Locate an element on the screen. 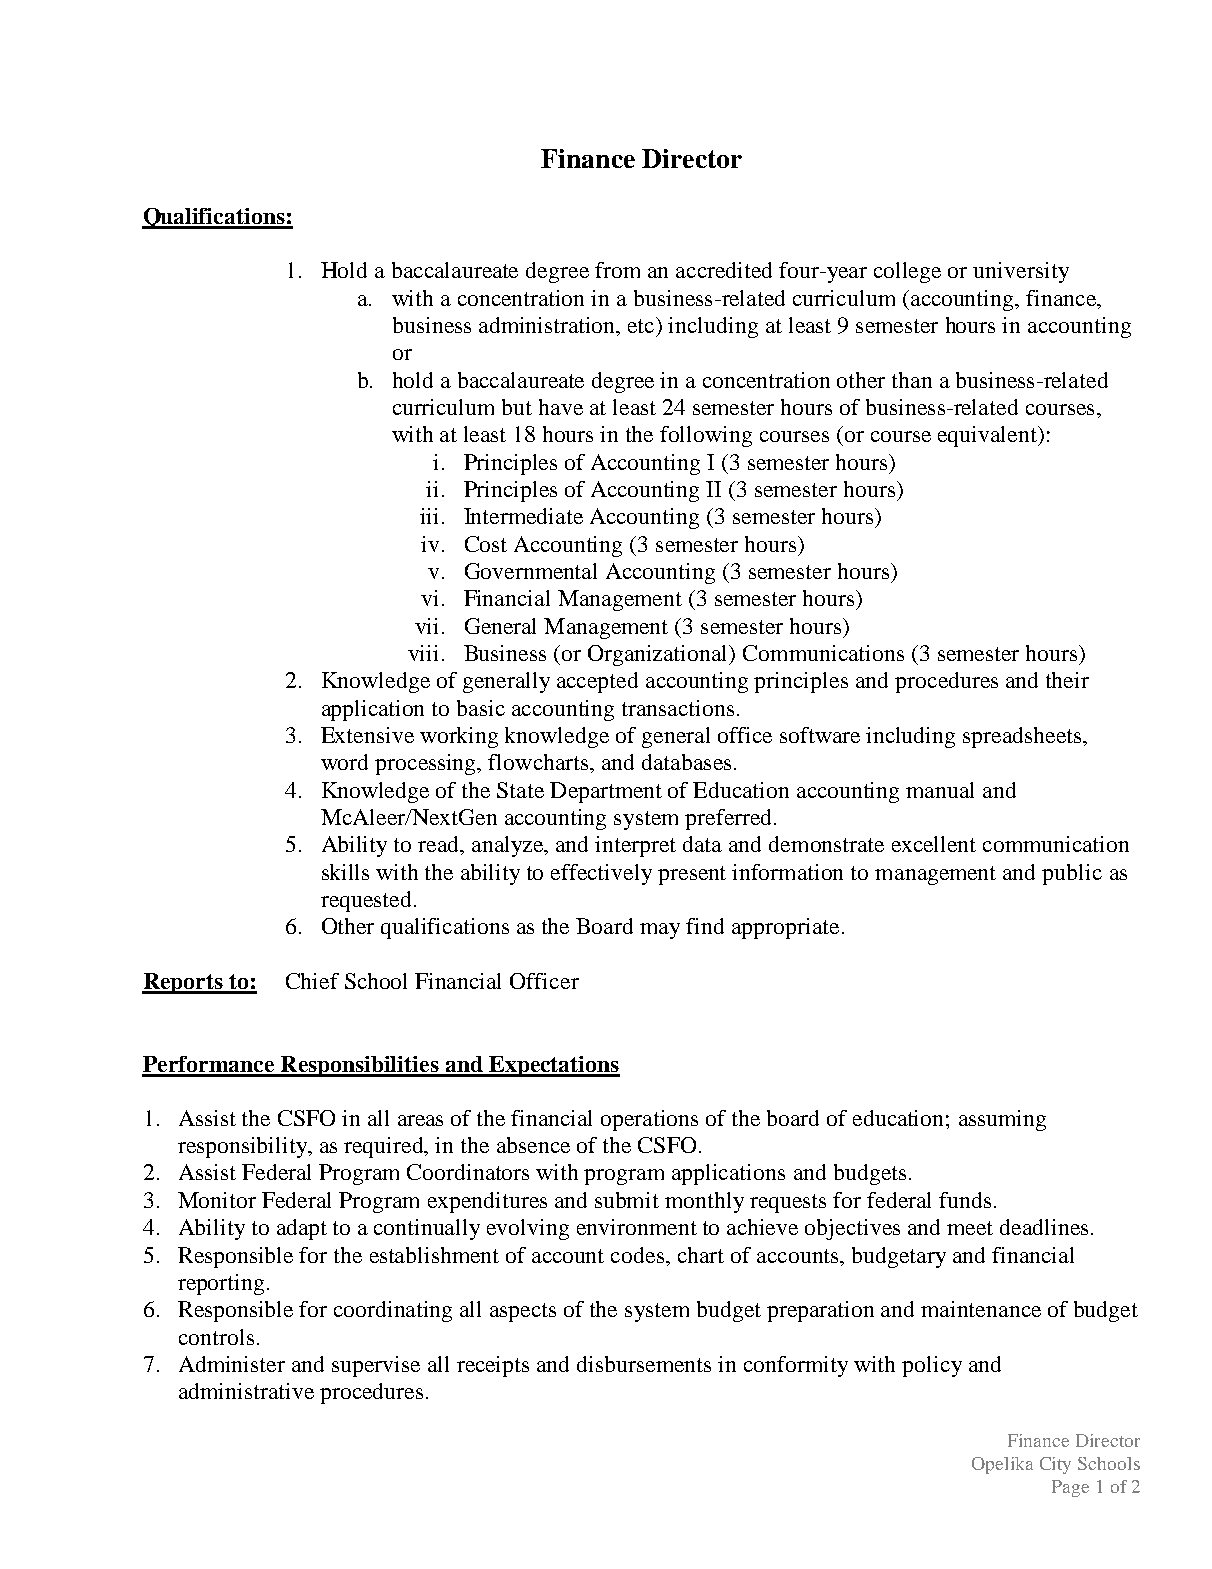 This screenshot has width=1212, height=1569. accepted is located at coordinates (597, 682).
